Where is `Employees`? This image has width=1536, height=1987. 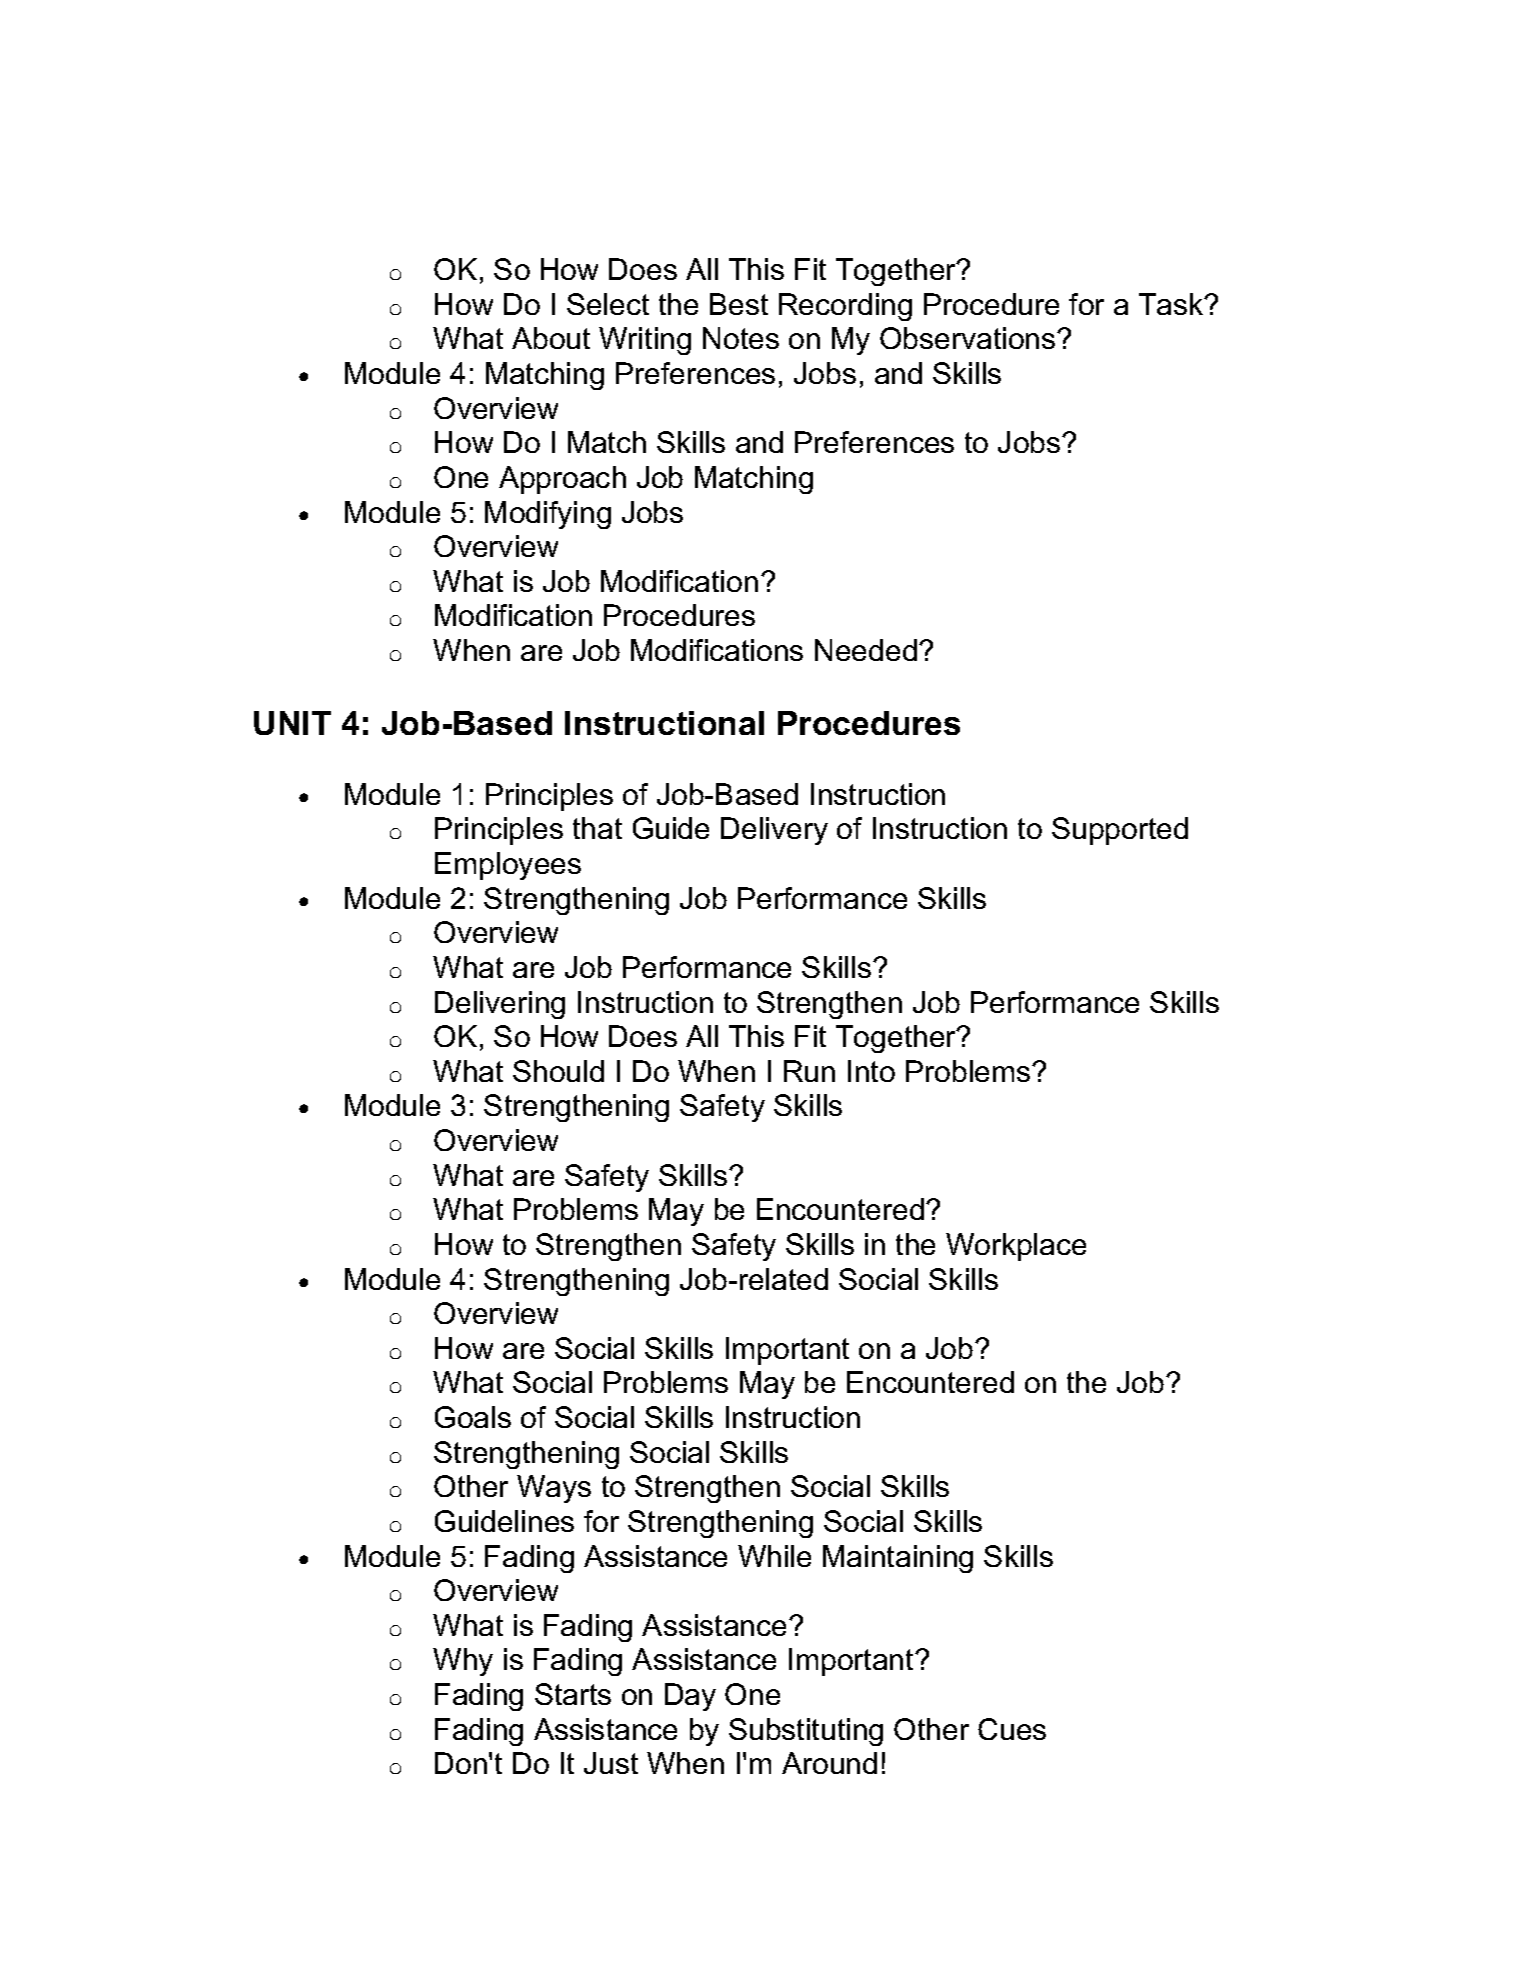 Employees is located at coordinates (508, 866).
